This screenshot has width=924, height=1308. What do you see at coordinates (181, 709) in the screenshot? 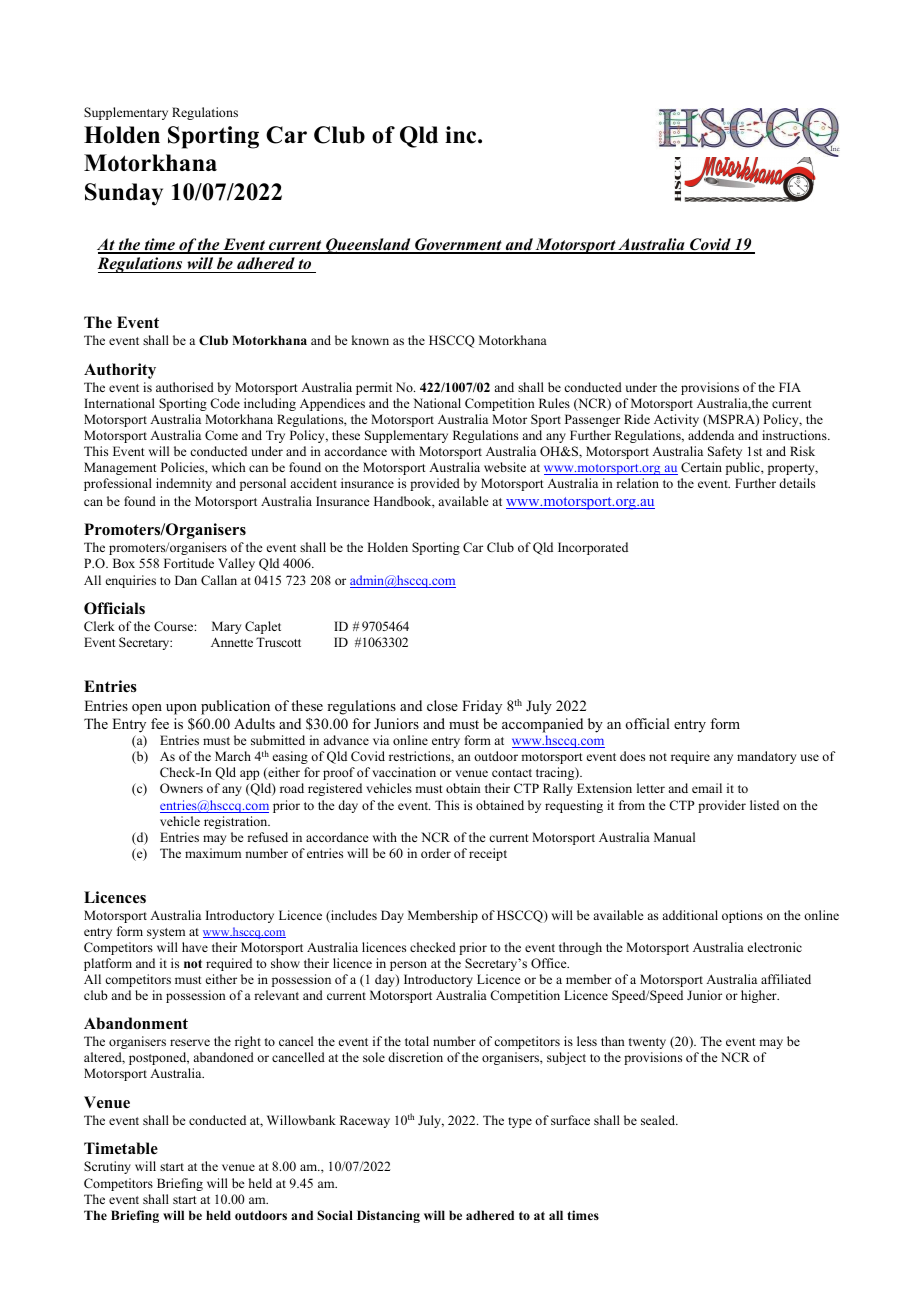
I see `upon` at bounding box center [181, 709].
